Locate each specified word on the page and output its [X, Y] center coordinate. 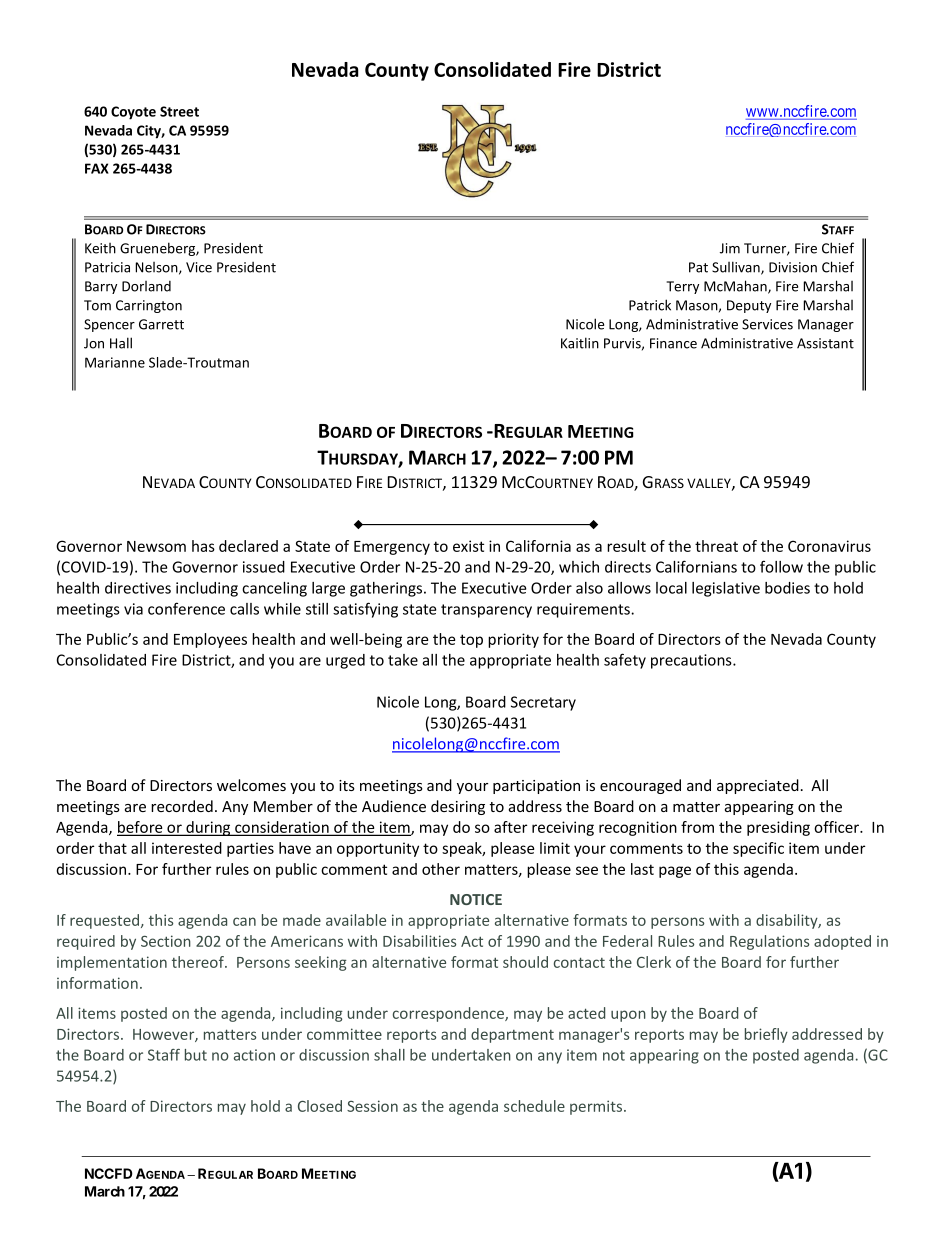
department [512, 1035]
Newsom [156, 546]
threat [716, 546]
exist [468, 546]
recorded [182, 806]
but [196, 1055]
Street [179, 111]
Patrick [650, 305]
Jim [730, 248]
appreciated [758, 786]
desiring [458, 807]
